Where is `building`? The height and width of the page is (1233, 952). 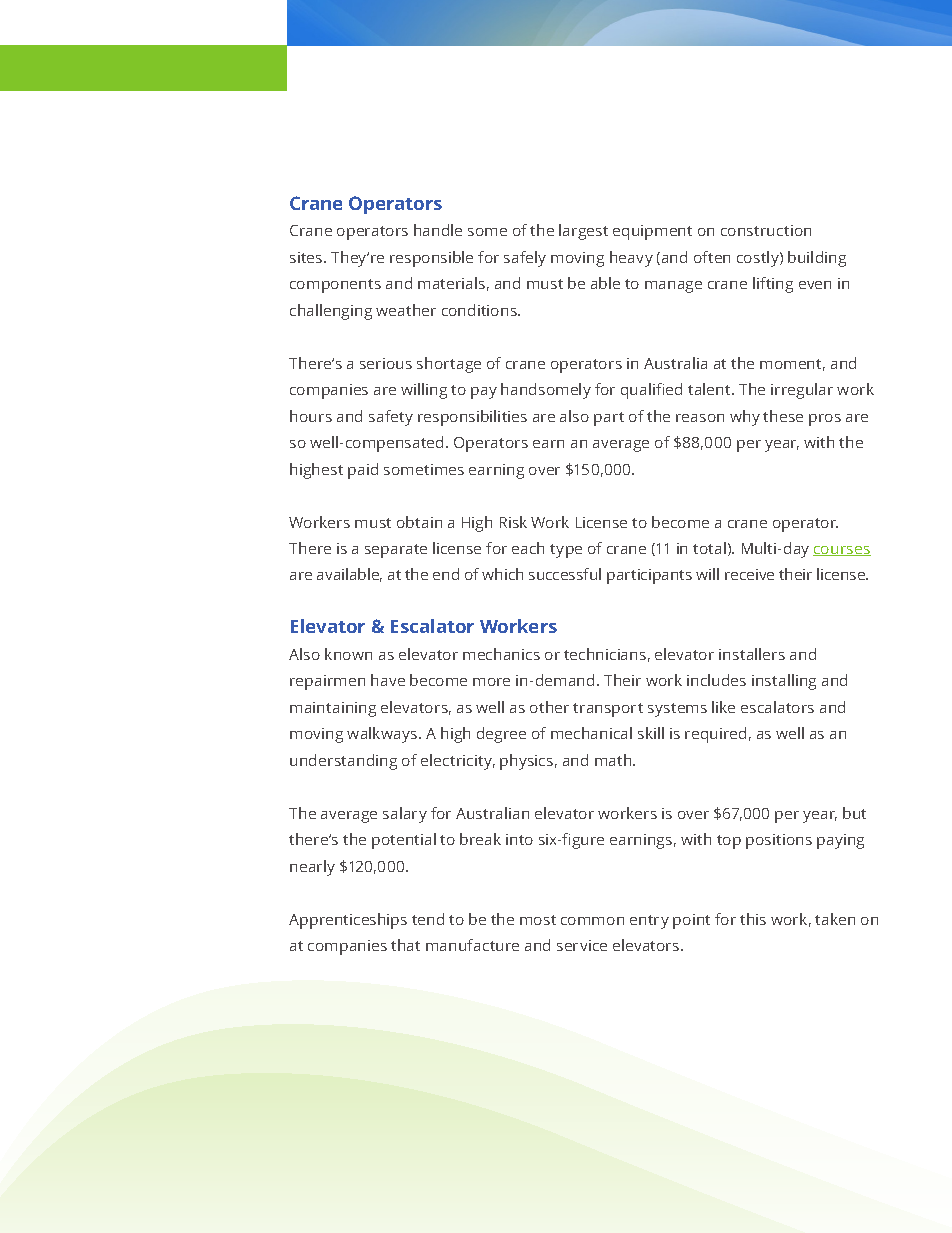
building is located at coordinates (817, 259).
